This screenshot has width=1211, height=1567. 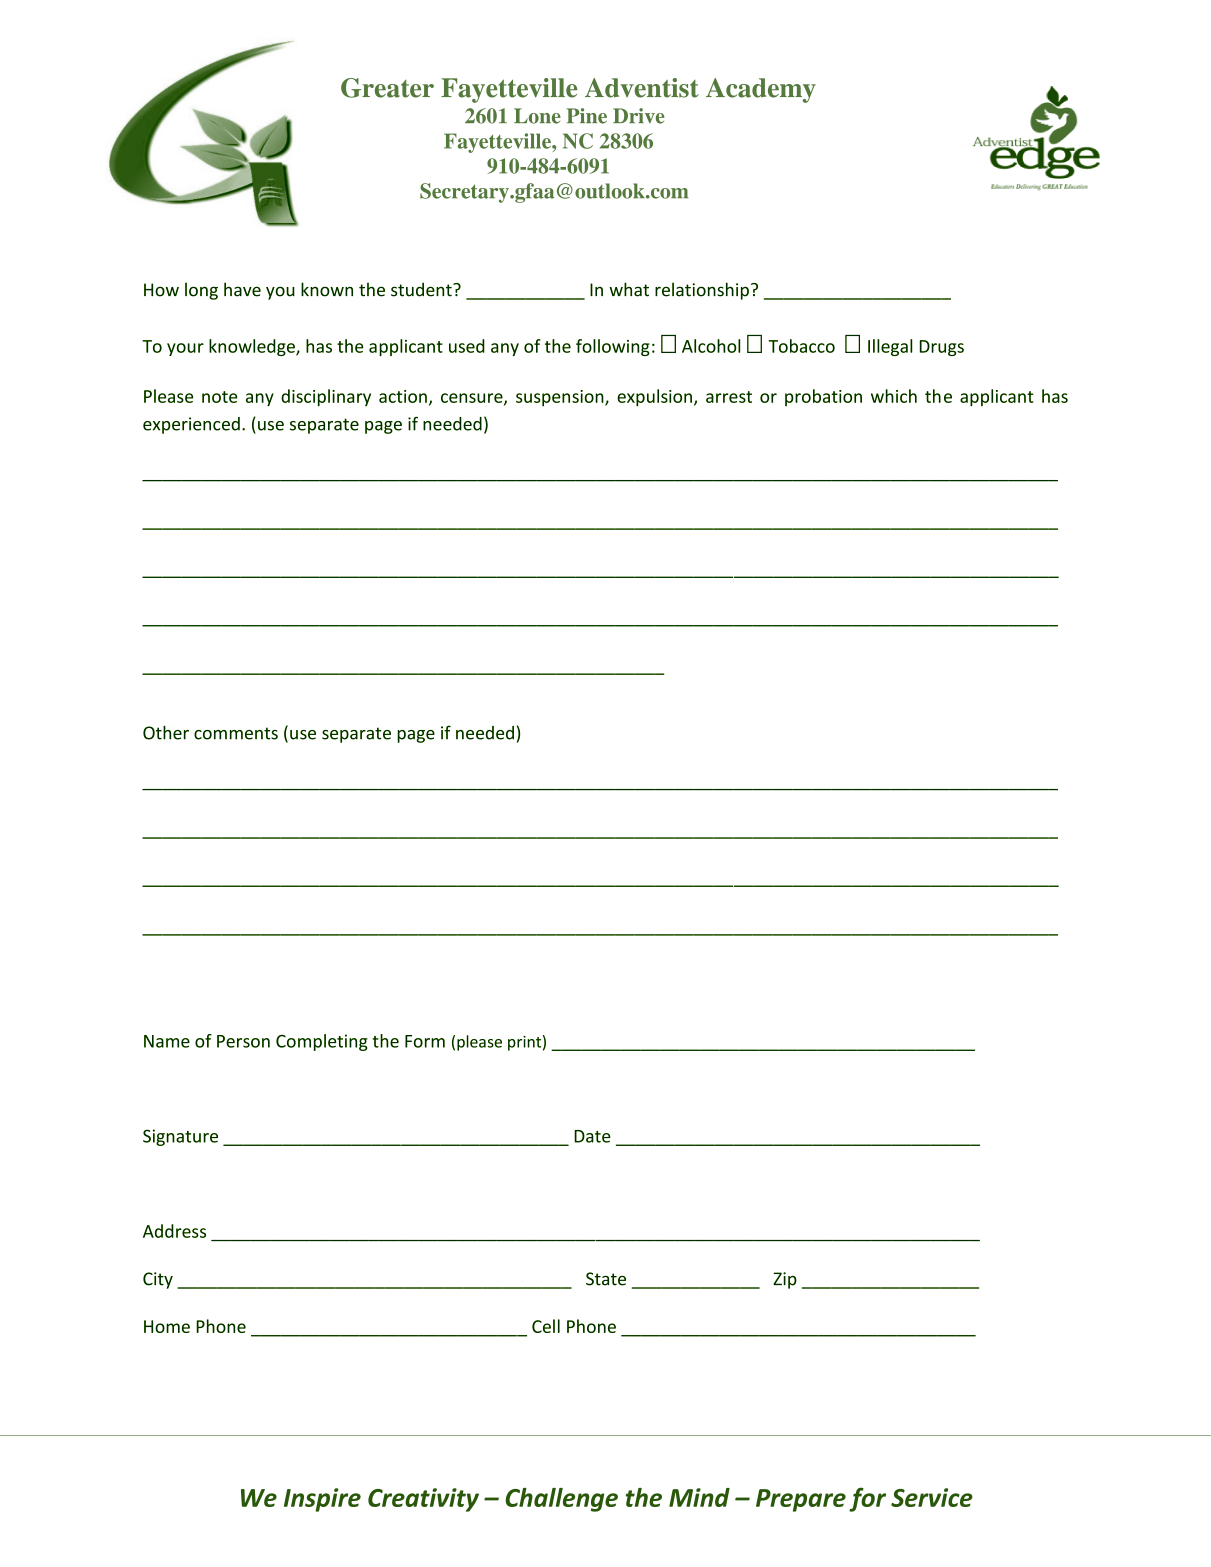 I want to click on Inspire, so click(x=322, y=1500).
